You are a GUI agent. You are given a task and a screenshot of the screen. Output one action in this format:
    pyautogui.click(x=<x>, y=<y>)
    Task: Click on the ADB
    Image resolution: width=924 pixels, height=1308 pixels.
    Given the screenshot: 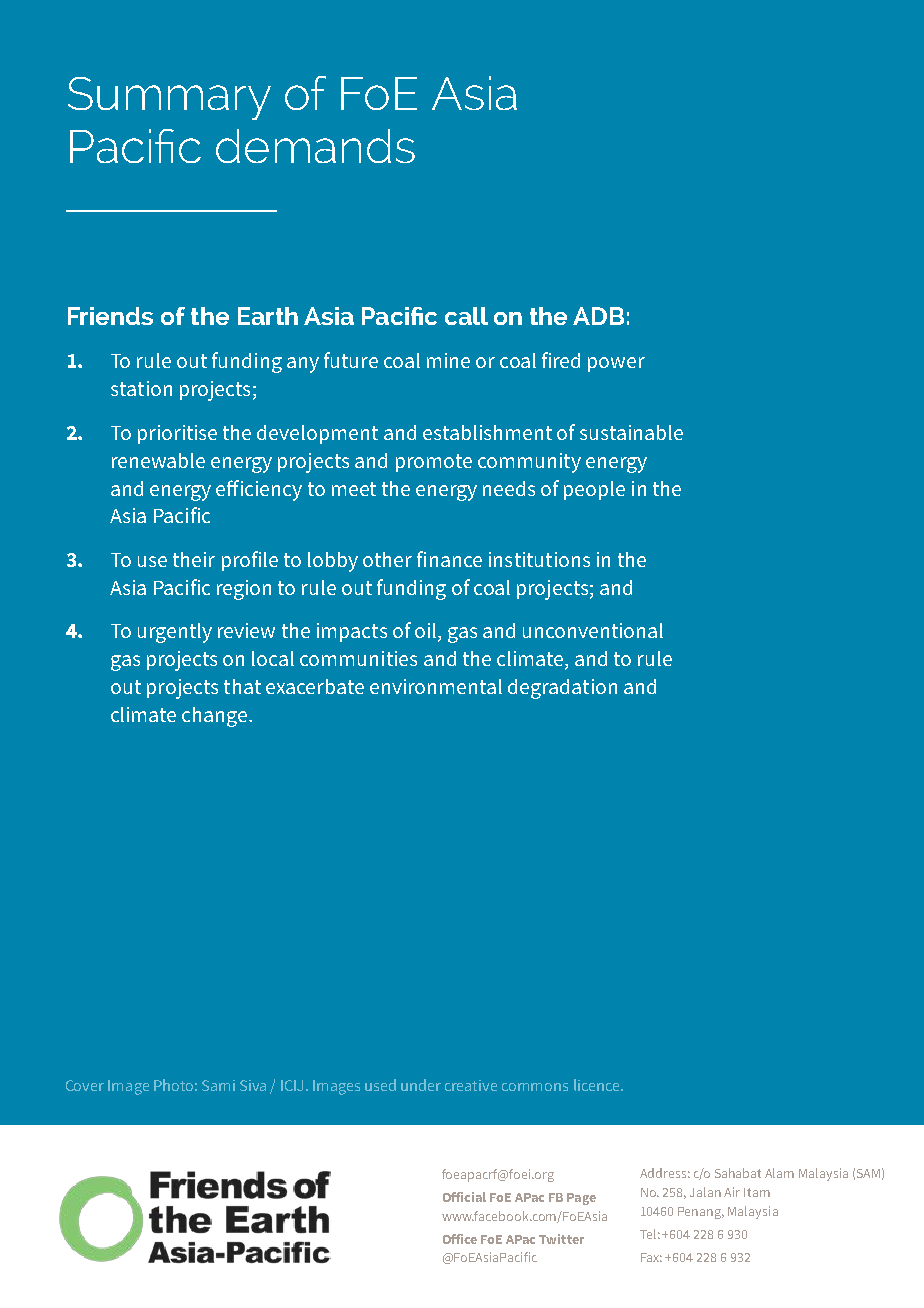 What is the action you would take?
    pyautogui.click(x=598, y=316)
